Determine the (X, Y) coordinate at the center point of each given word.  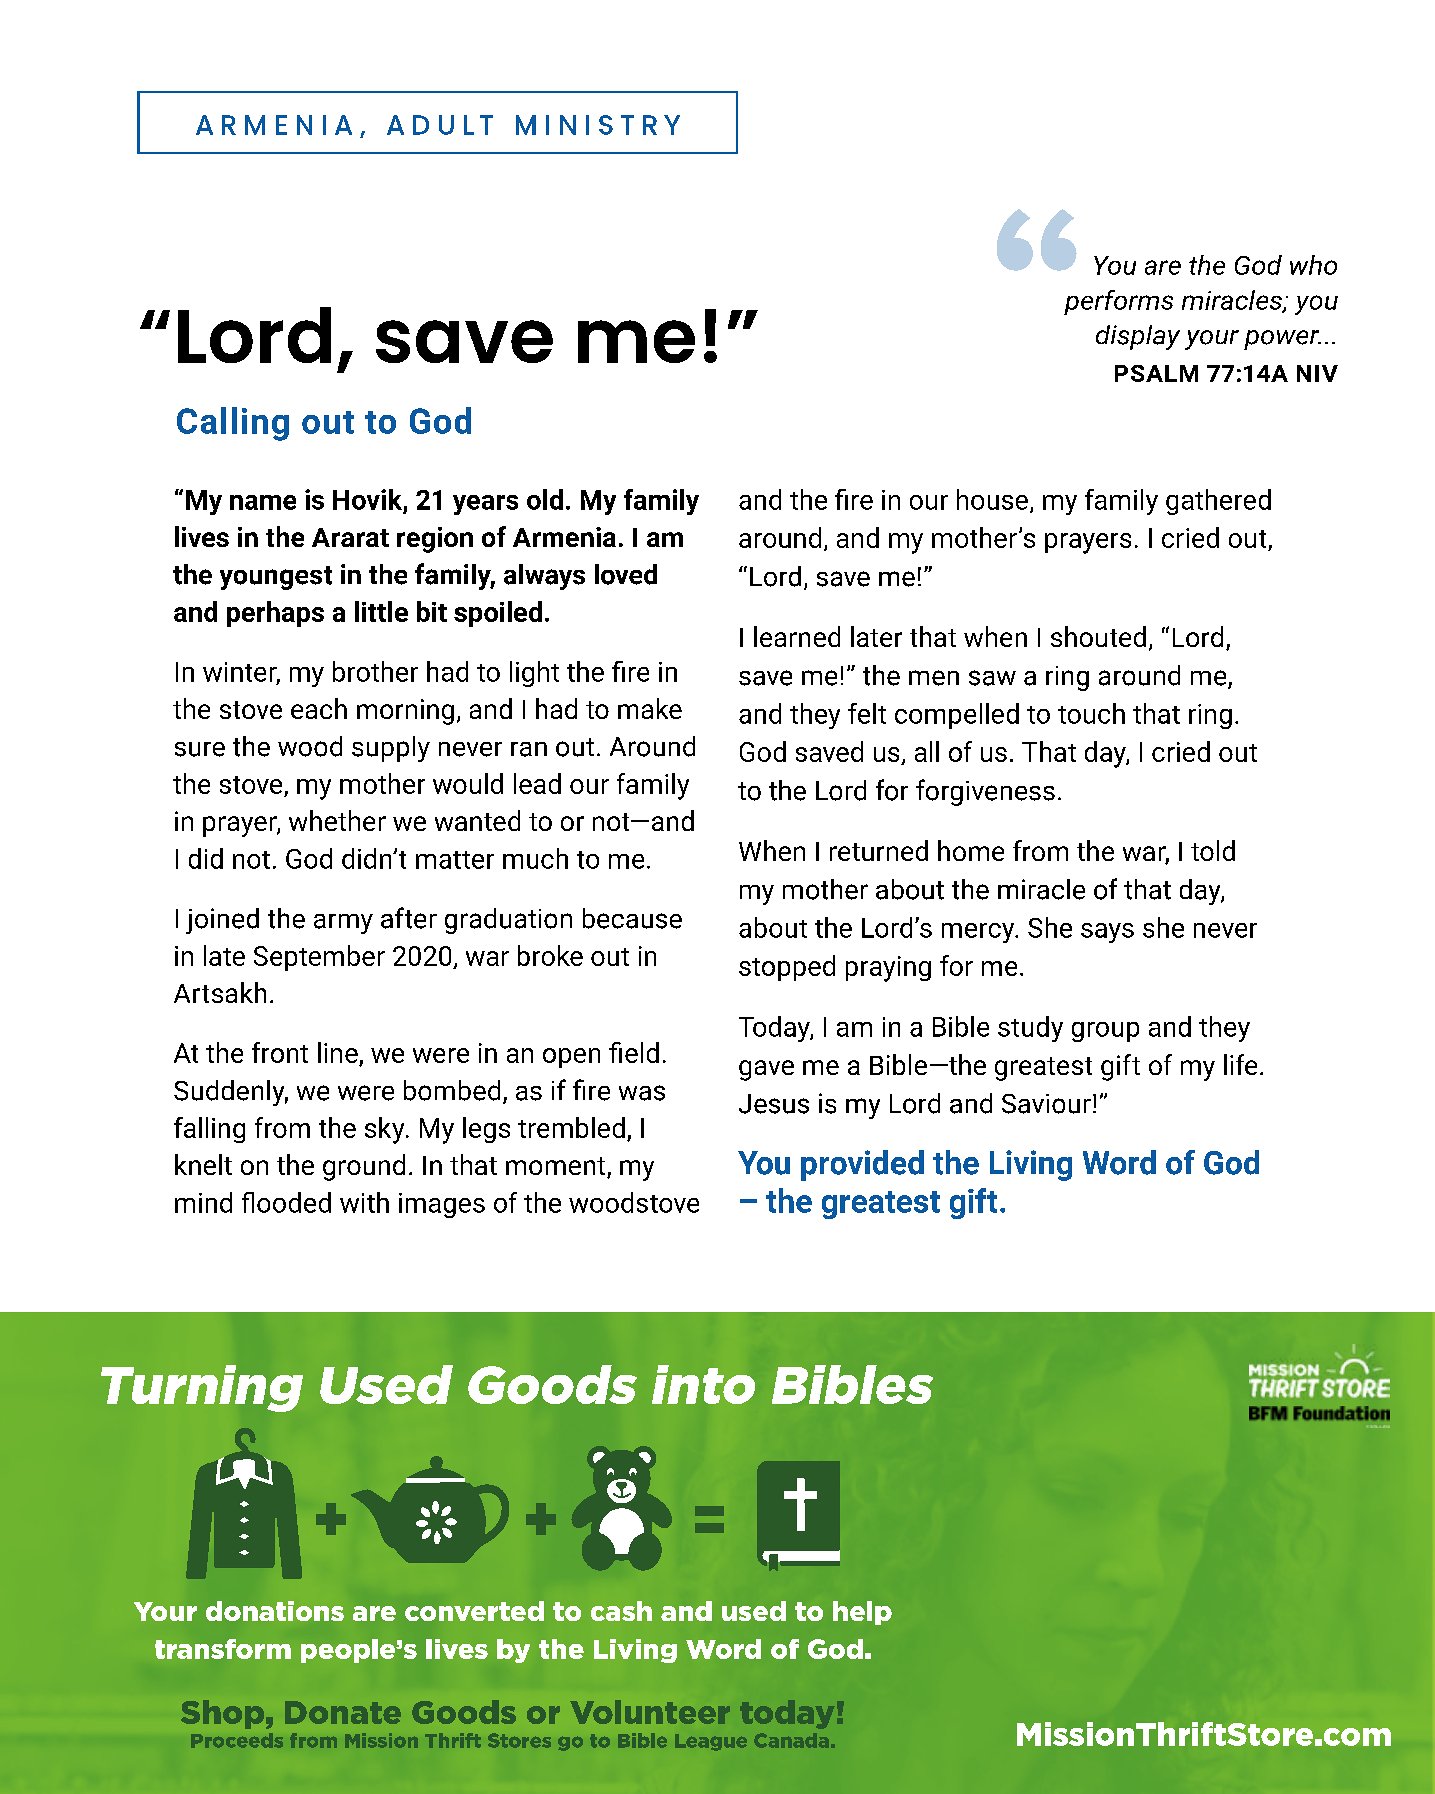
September (319, 958)
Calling (233, 424)
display (1138, 337)
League (711, 1742)
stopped (787, 968)
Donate (343, 1712)
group (1105, 1032)
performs (1118, 302)
